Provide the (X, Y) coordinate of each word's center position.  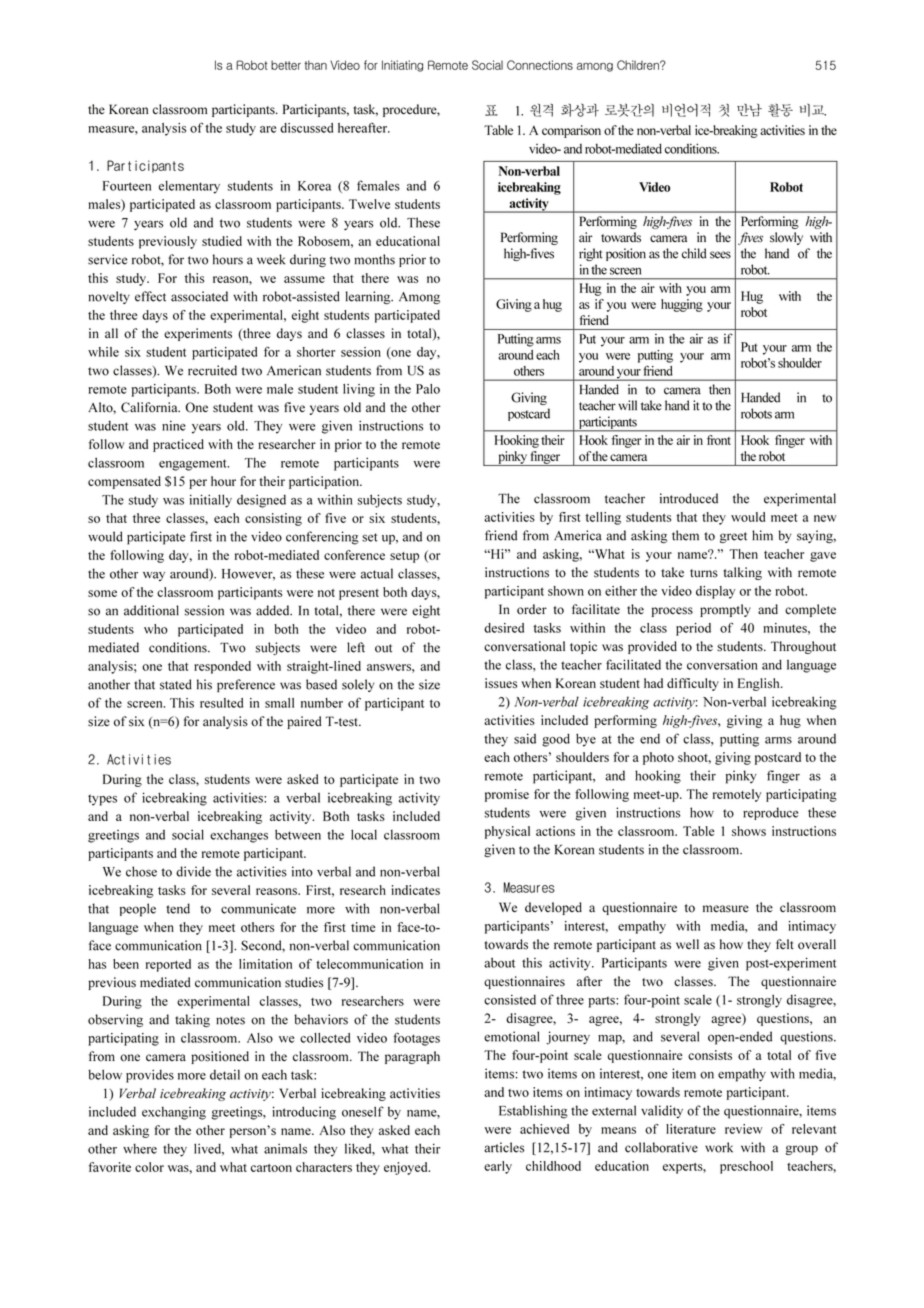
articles (504, 1147)
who (156, 629)
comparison (571, 131)
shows (749, 831)
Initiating (402, 66)
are (268, 129)
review (744, 1129)
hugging (682, 305)
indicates (416, 890)
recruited (212, 370)
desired (504, 628)
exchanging (174, 1113)
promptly (725, 610)
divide (193, 871)
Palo (428, 389)
